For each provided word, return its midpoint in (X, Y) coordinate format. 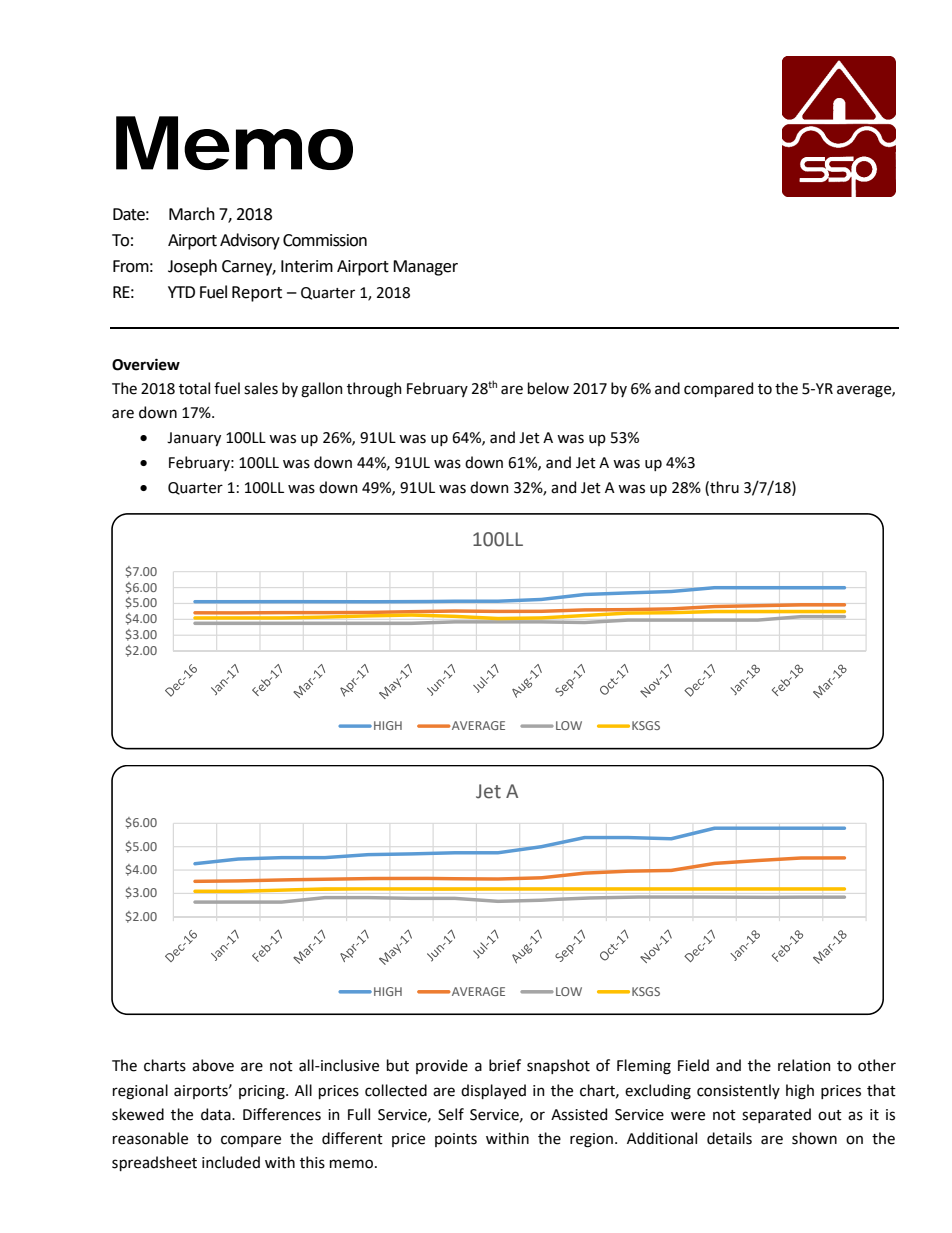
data (217, 1114)
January (194, 439)
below (548, 388)
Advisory (250, 241)
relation (804, 1065)
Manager (425, 268)
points (456, 1140)
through (374, 390)
